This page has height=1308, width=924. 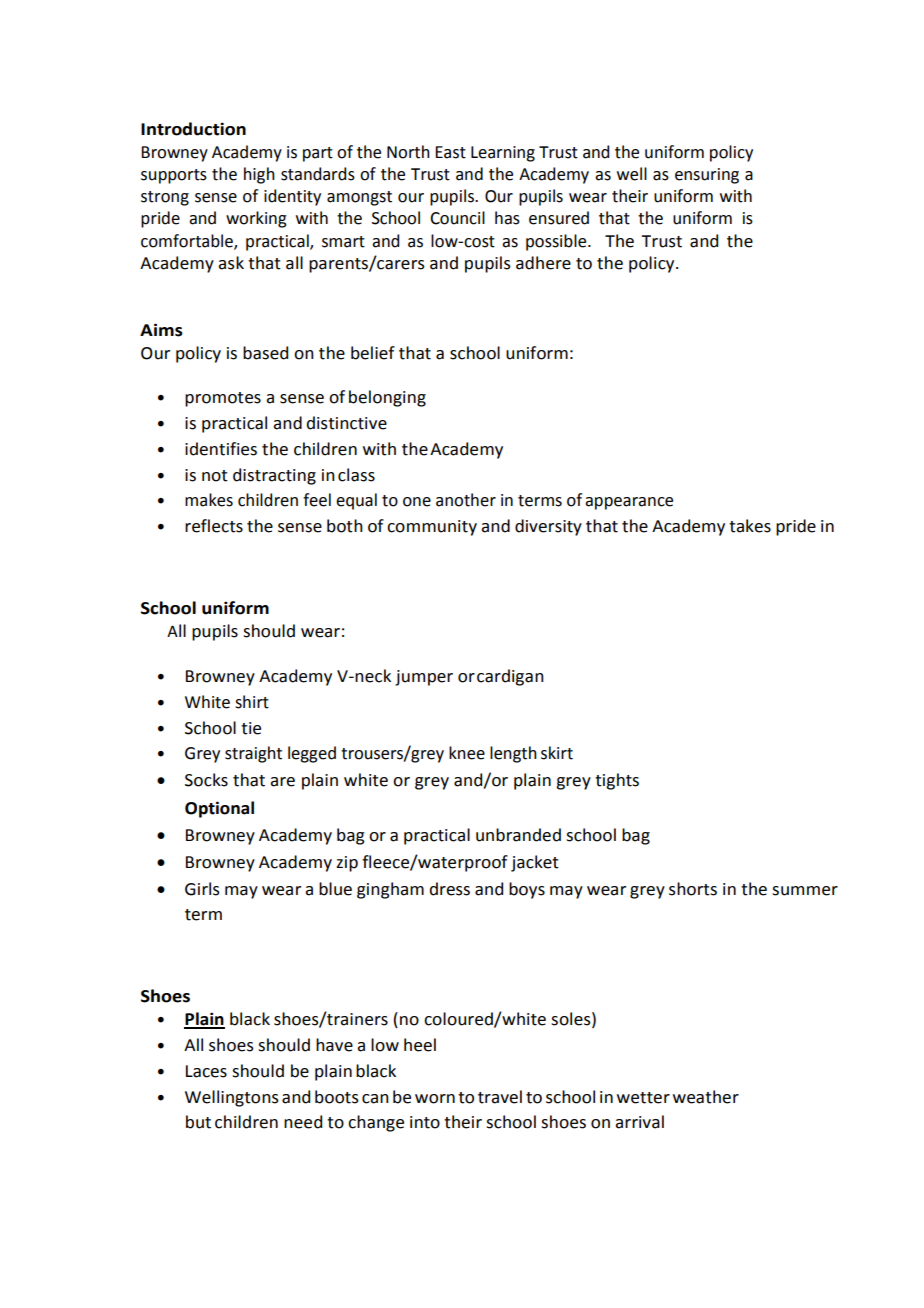 What do you see at coordinates (252, 702) in the page?
I see `shirt` at bounding box center [252, 702].
